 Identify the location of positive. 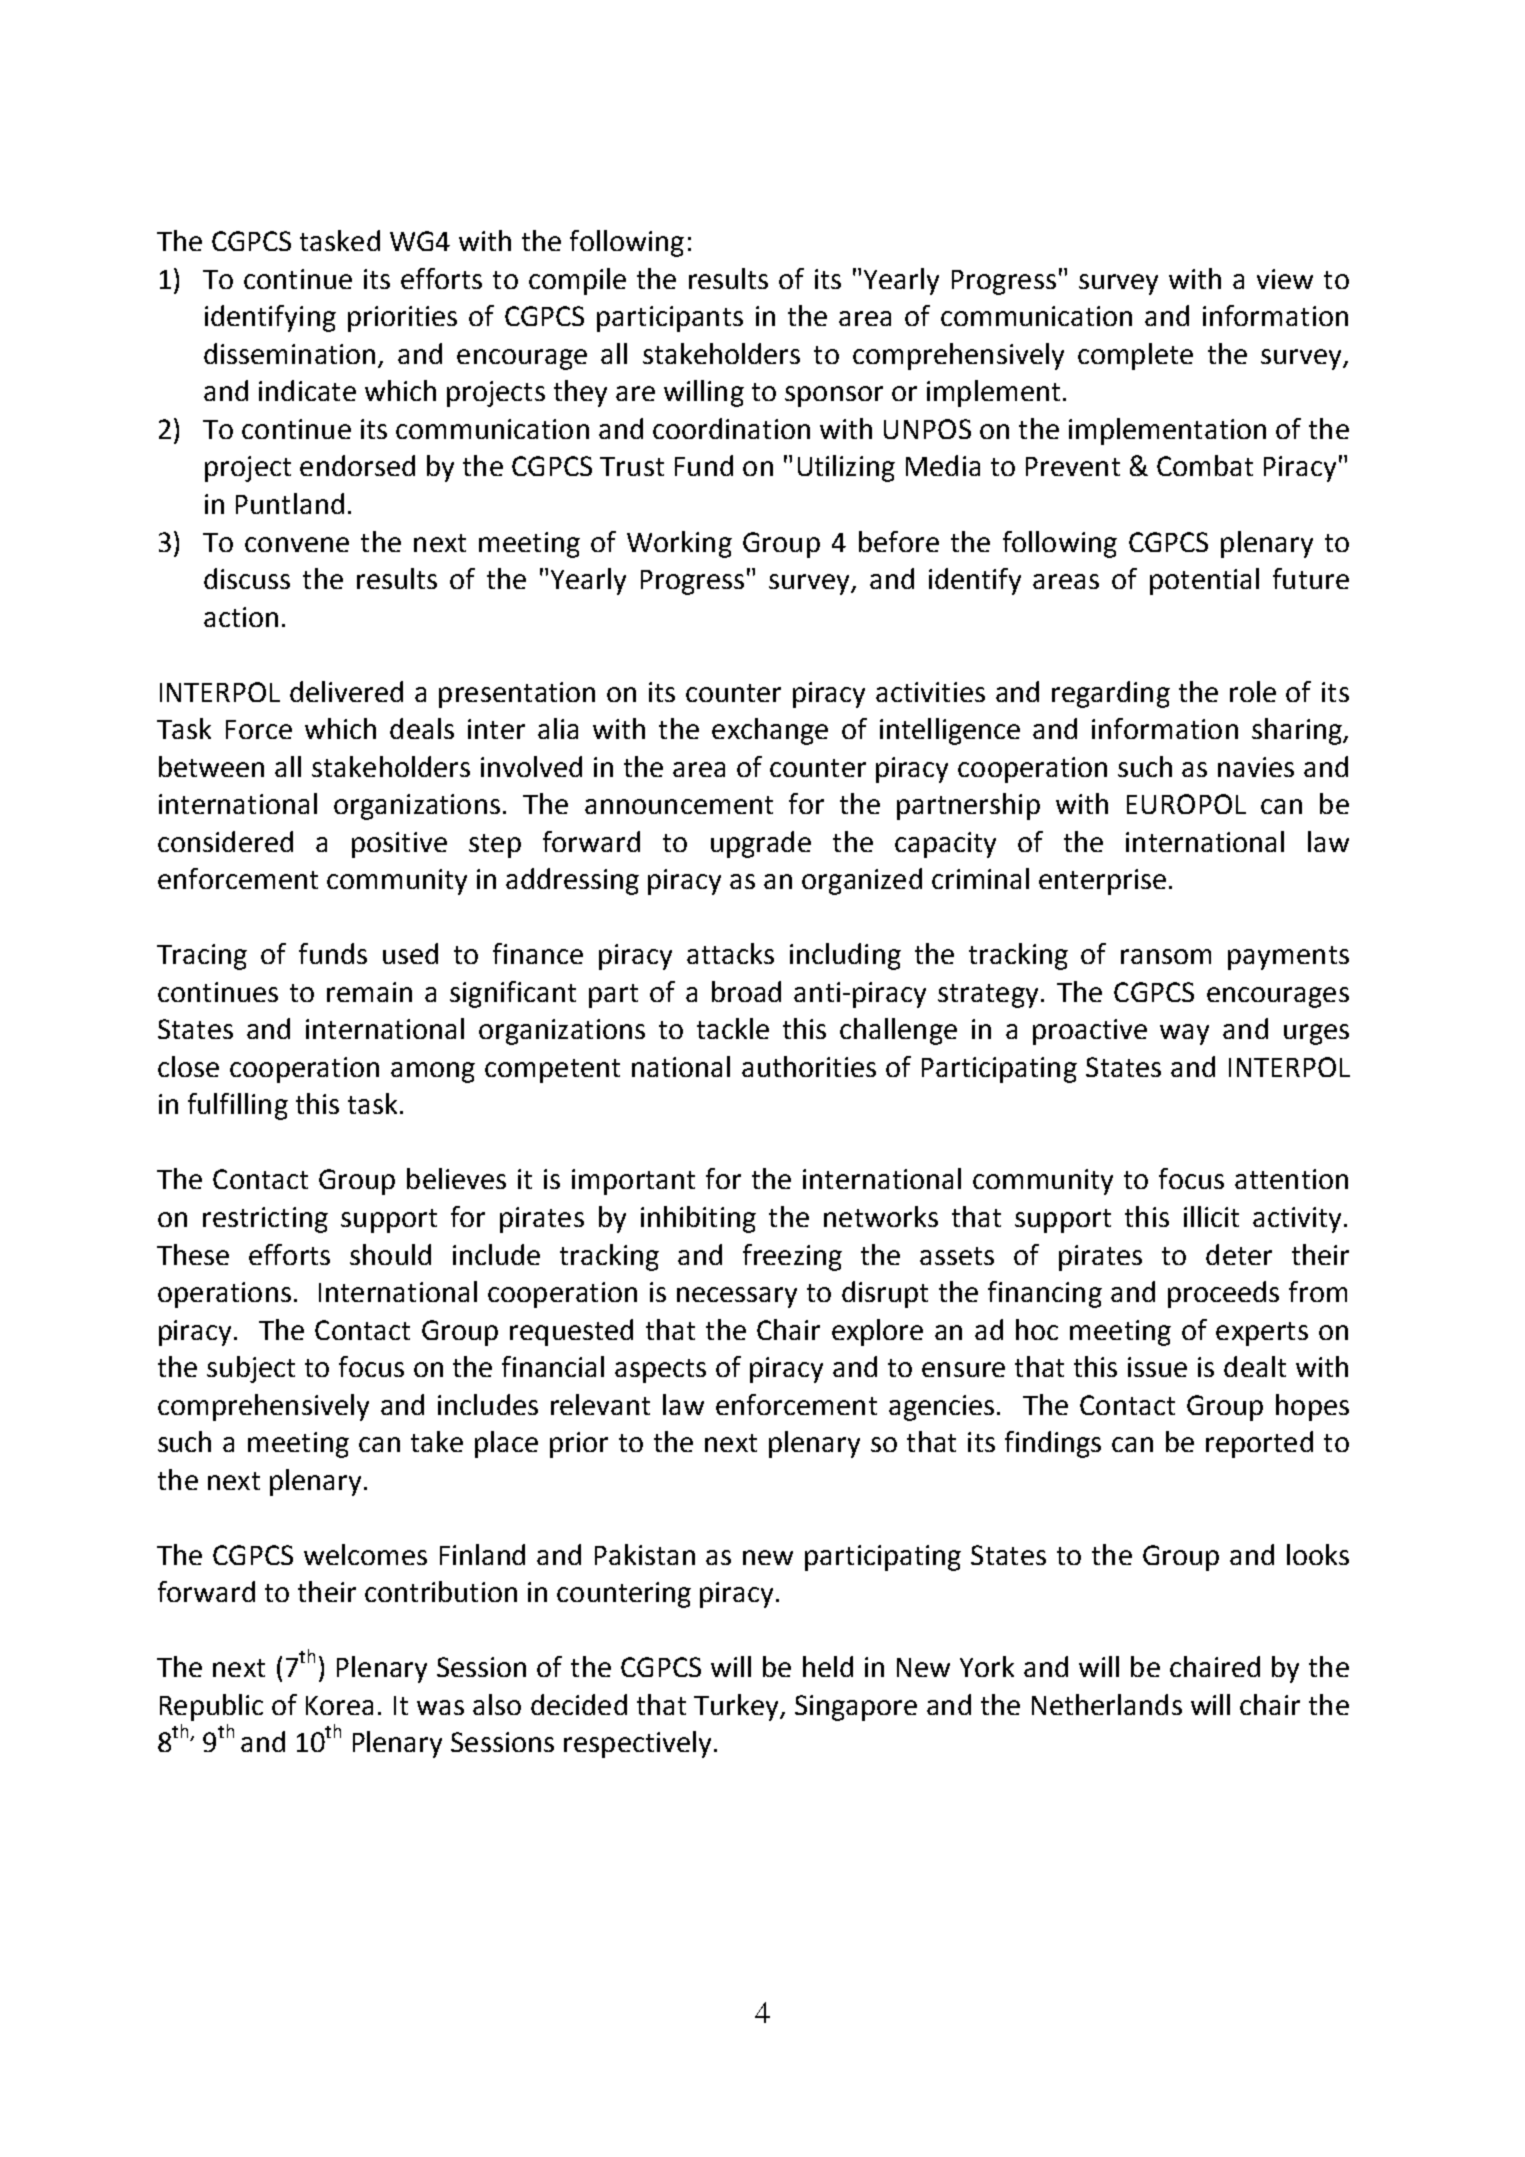
(399, 845).
